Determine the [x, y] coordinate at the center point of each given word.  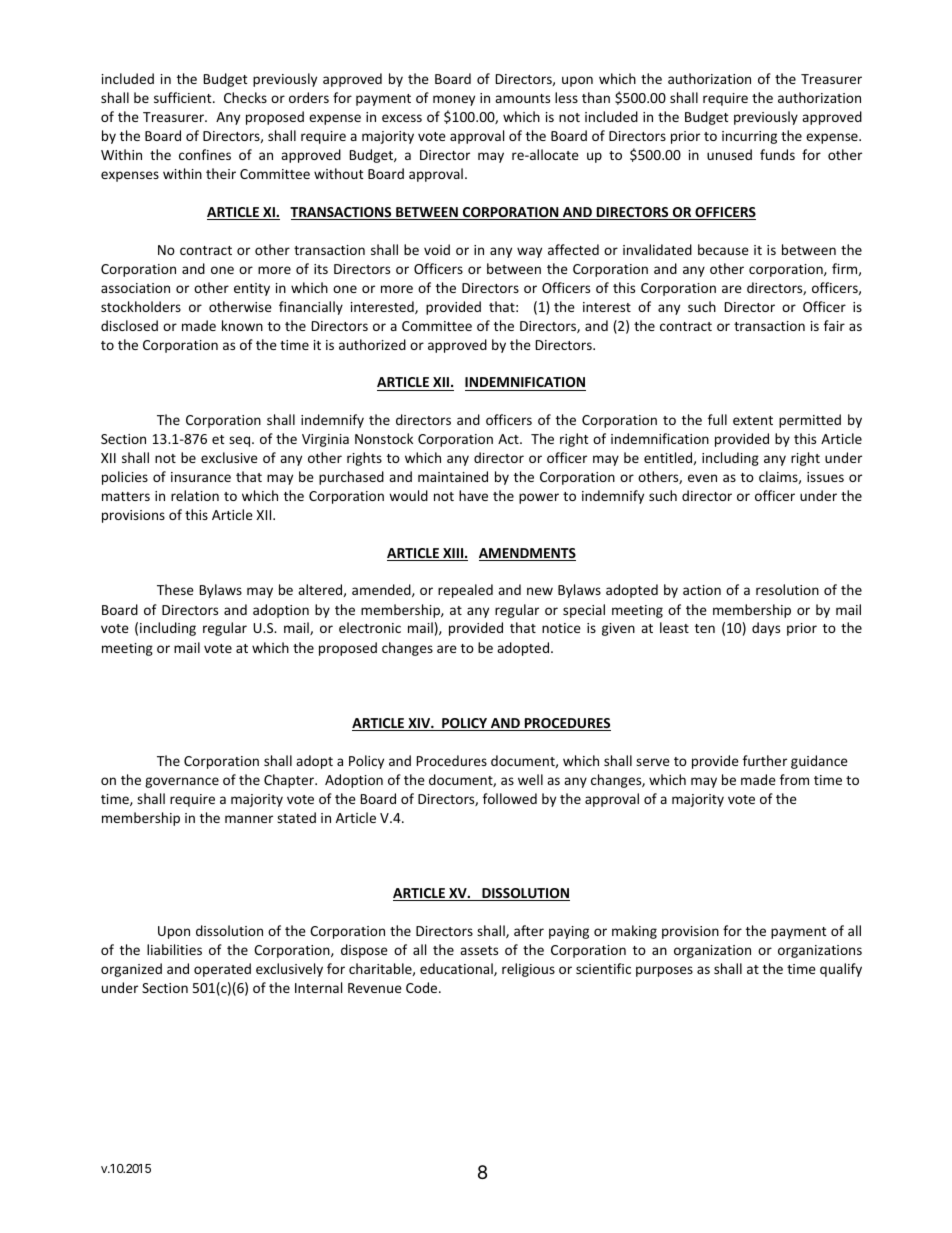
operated [222, 970]
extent [753, 420]
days [766, 629]
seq [241, 441]
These [175, 589]
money [454, 100]
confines [205, 154]
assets [479, 950]
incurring [749, 137]
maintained [453, 476]
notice [561, 628]
